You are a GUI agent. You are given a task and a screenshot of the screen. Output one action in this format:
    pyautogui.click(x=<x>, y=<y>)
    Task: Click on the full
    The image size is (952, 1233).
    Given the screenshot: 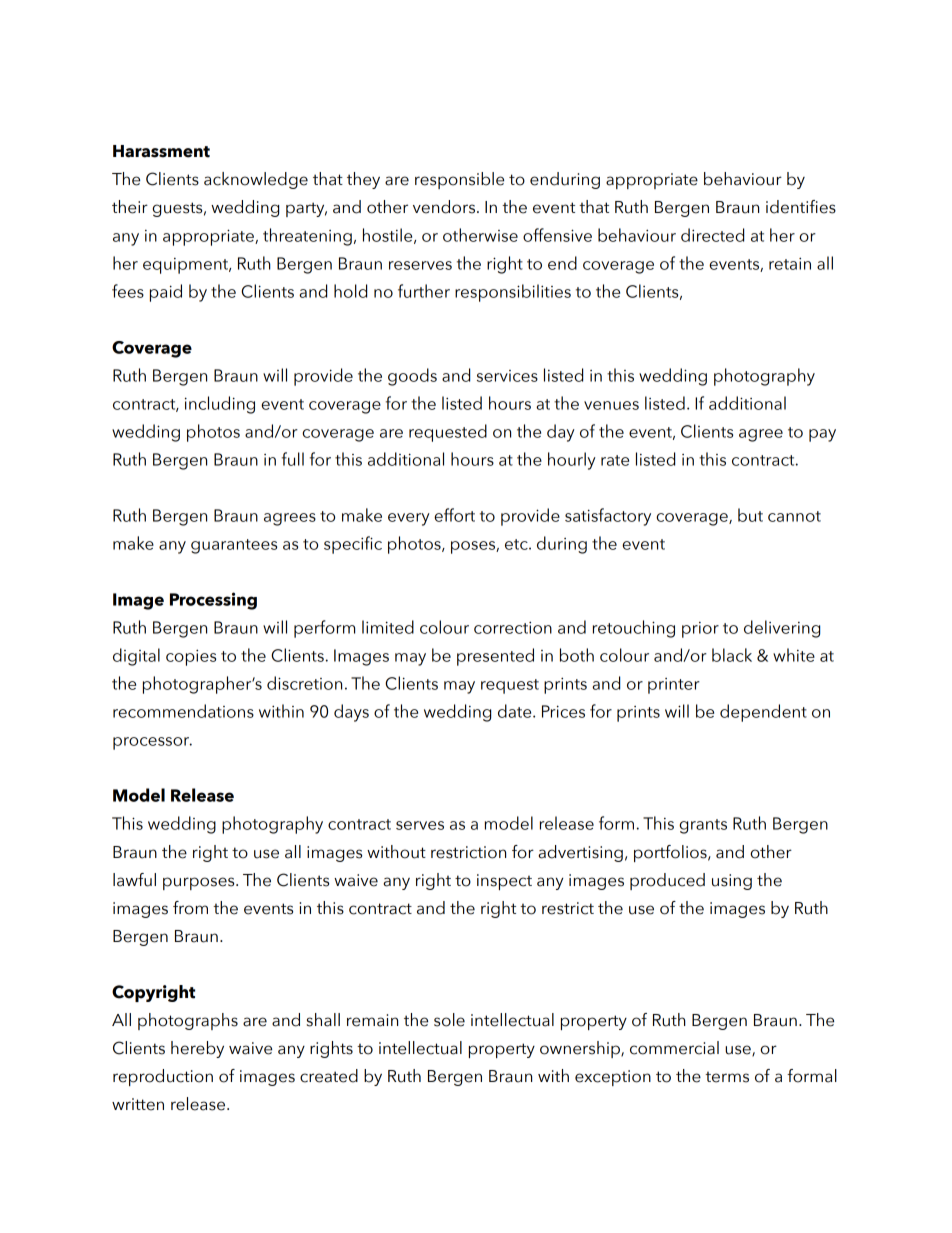 What is the action you would take?
    pyautogui.click(x=293, y=459)
